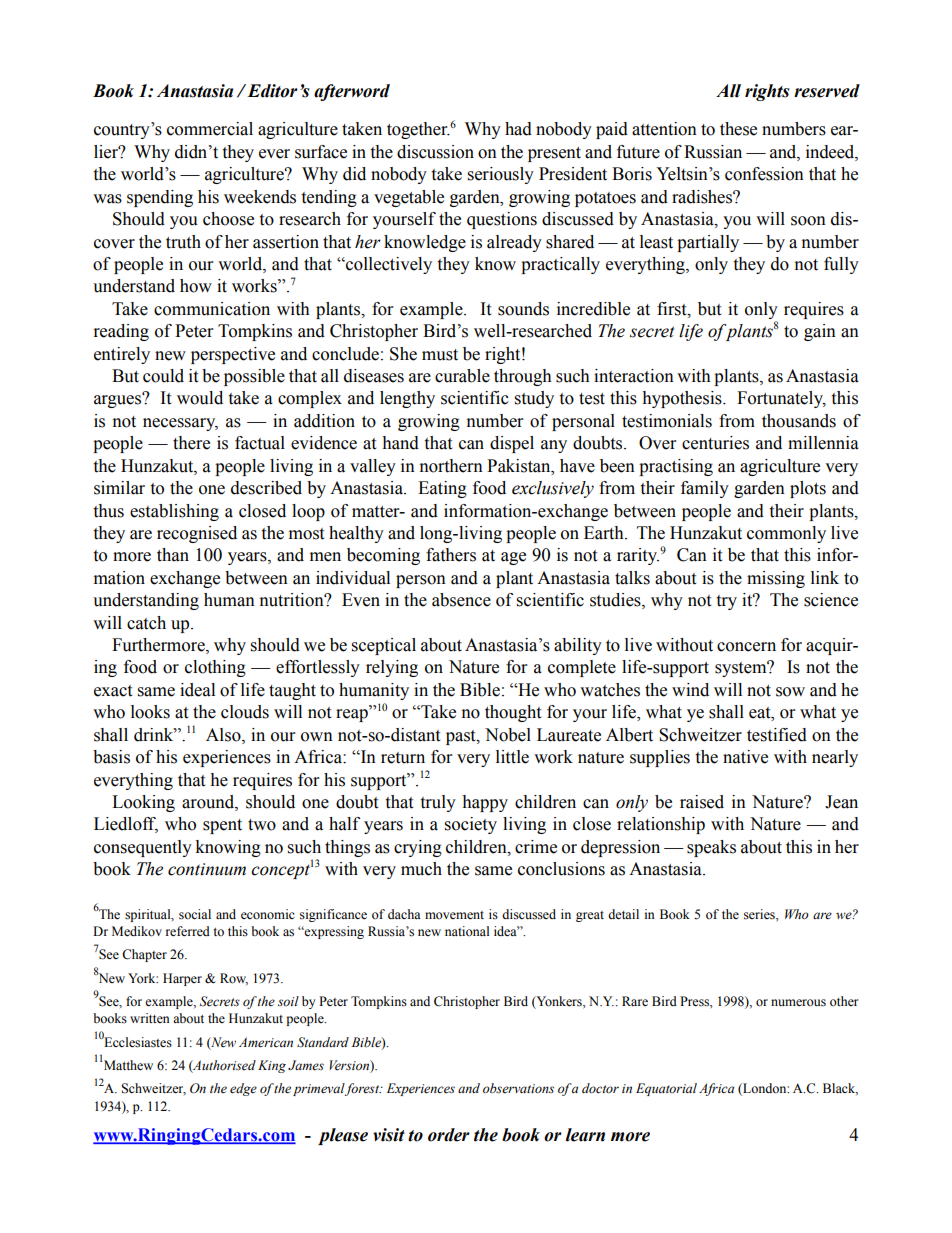 The width and height of the image is (952, 1233). I want to click on these, so click(738, 129).
